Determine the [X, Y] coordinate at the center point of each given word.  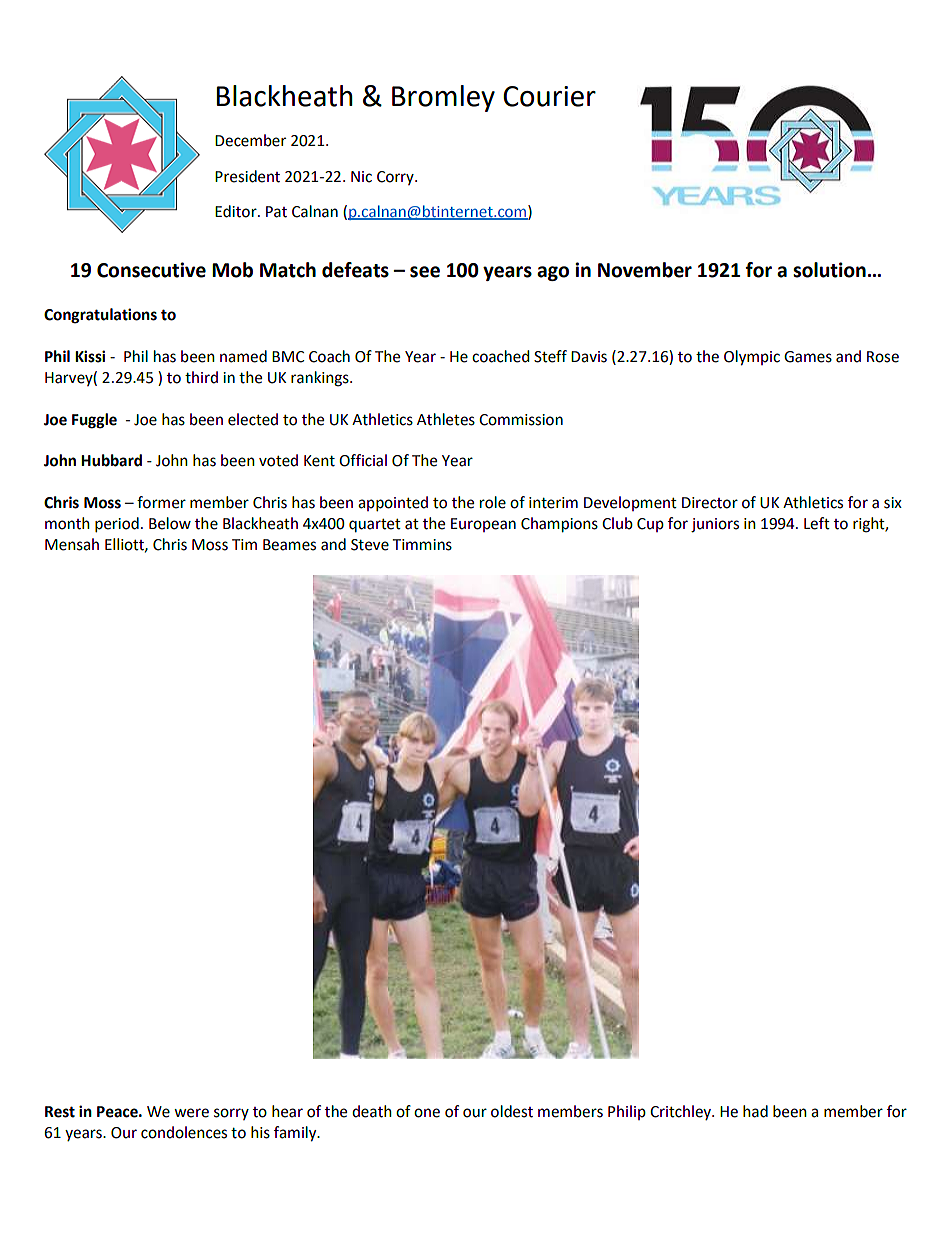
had [755, 1111]
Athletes [446, 419]
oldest [512, 1111]
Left [817, 523]
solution [829, 270]
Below [170, 523]
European [483, 525]
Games [808, 357]
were [191, 1113]
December [250, 140]
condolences [184, 1132]
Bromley [443, 98]
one [427, 1113]
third [201, 377]
